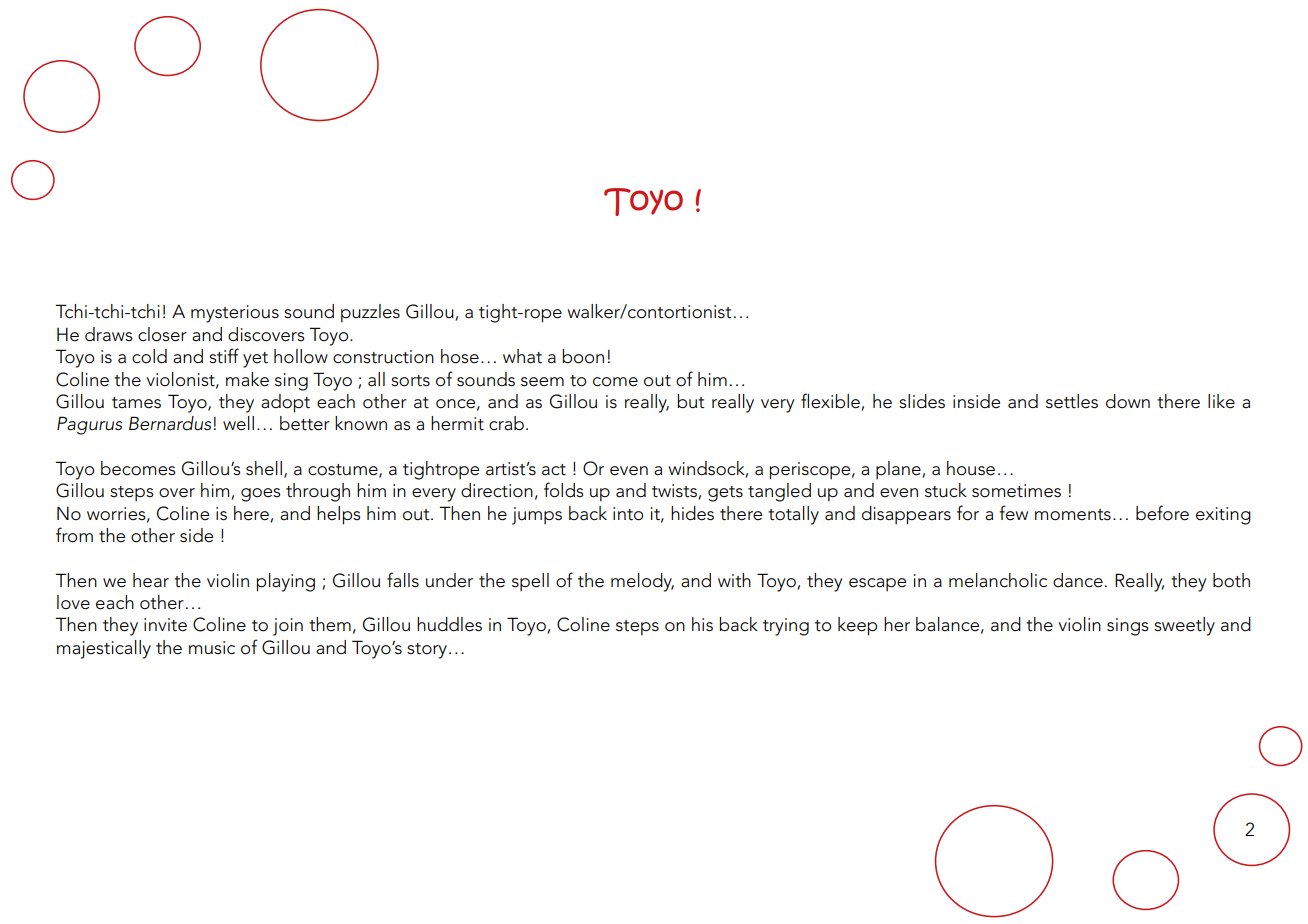  What do you see at coordinates (1073, 515) in the screenshot?
I see `moments` at bounding box center [1073, 515].
